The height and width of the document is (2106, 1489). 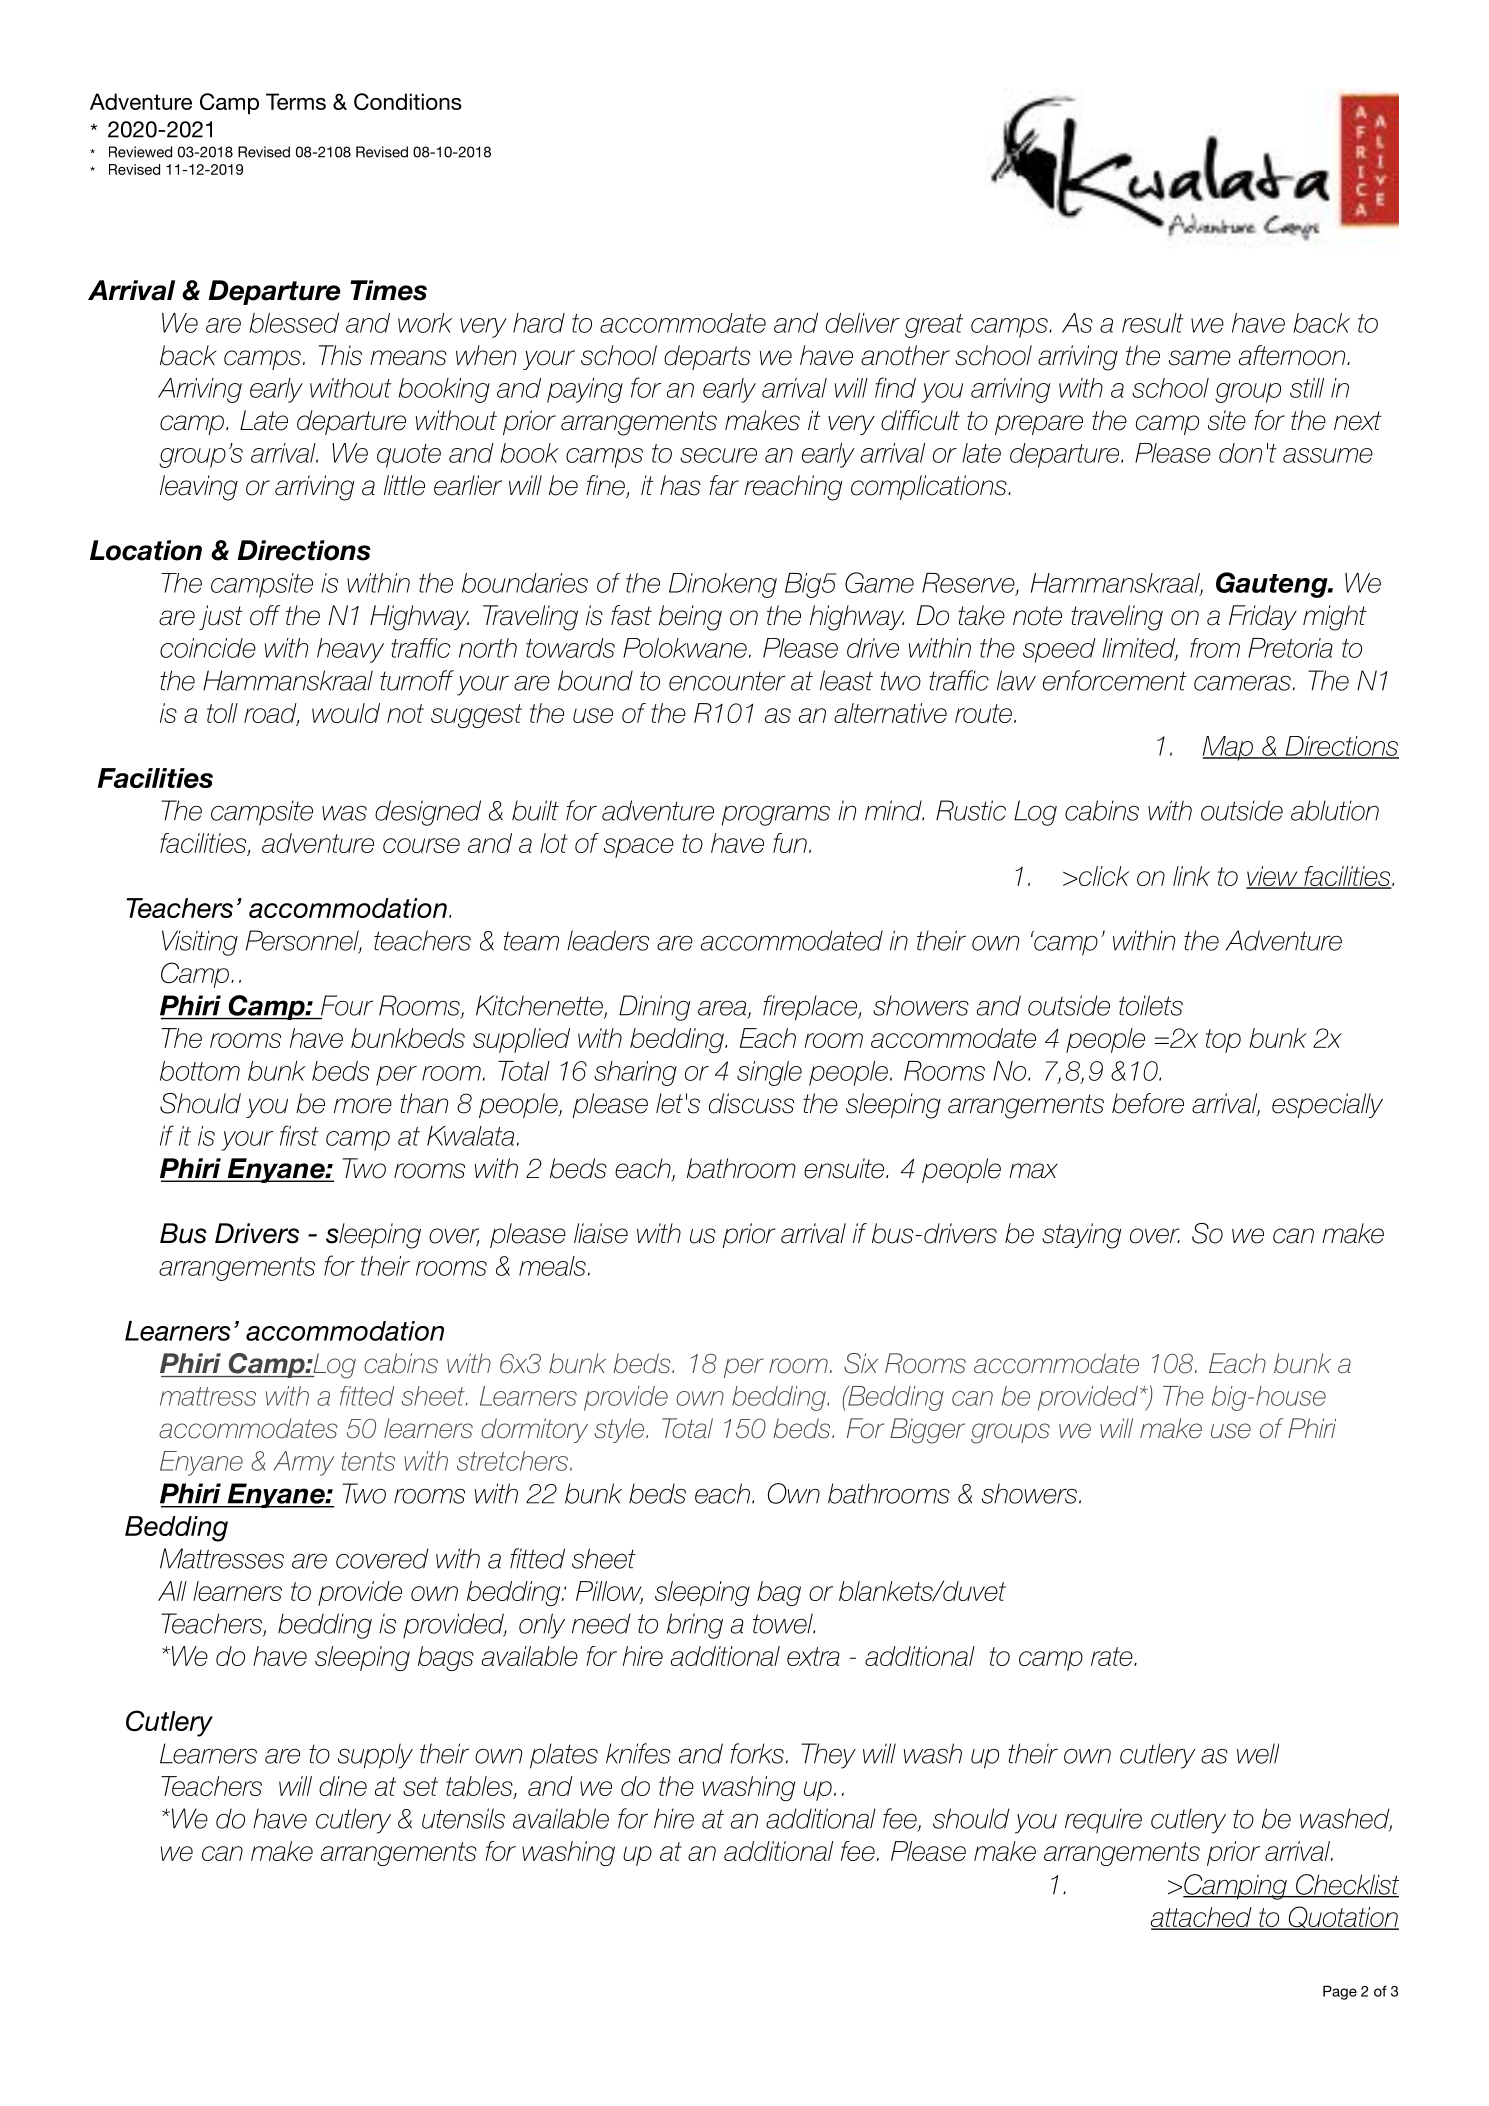 What do you see at coordinates (1263, 617) in the document?
I see `Friday` at bounding box center [1263, 617].
